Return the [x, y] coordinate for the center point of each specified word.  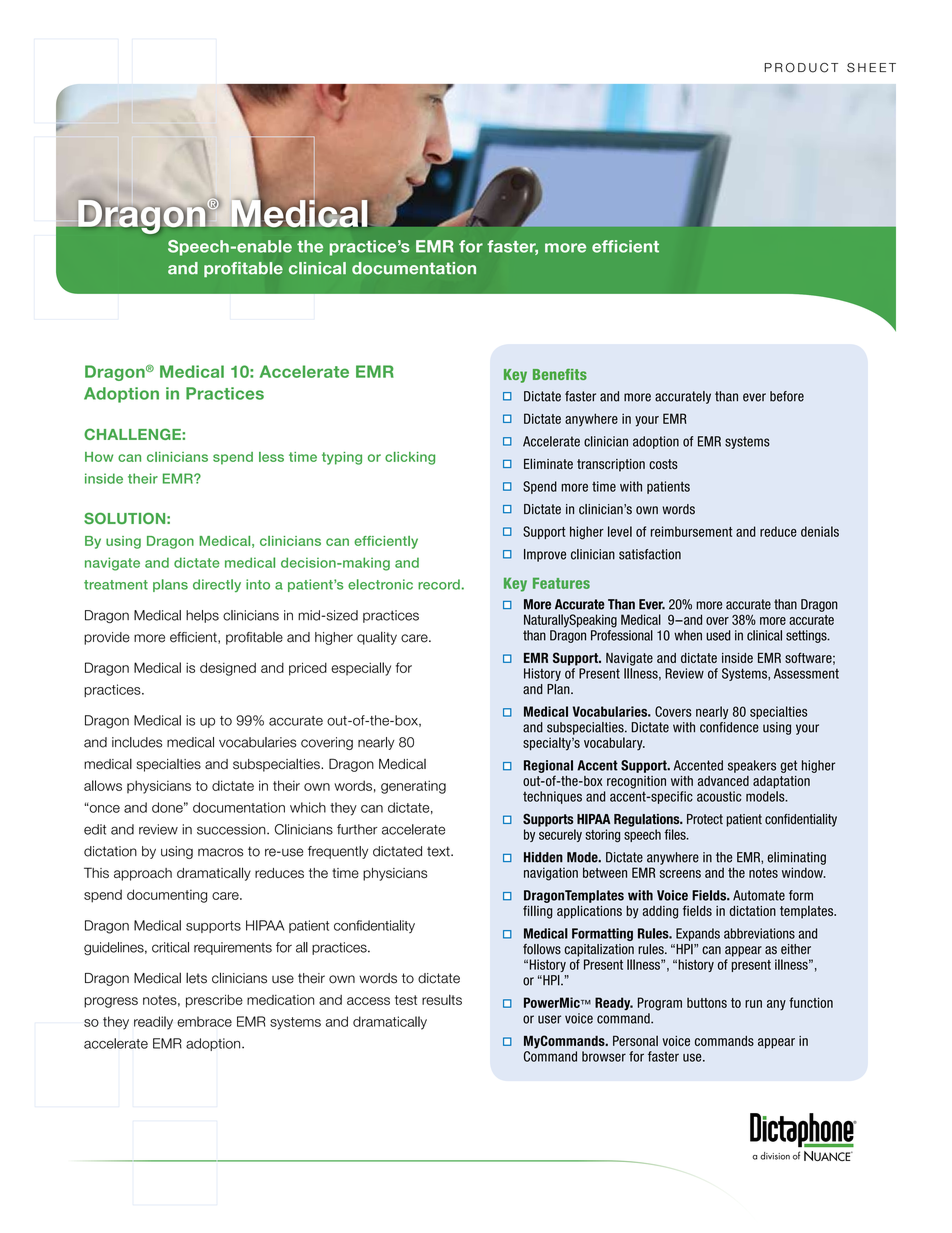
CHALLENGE [133, 434]
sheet [871, 68]
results [442, 999]
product [801, 68]
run [753, 1004]
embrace [204, 1021]
